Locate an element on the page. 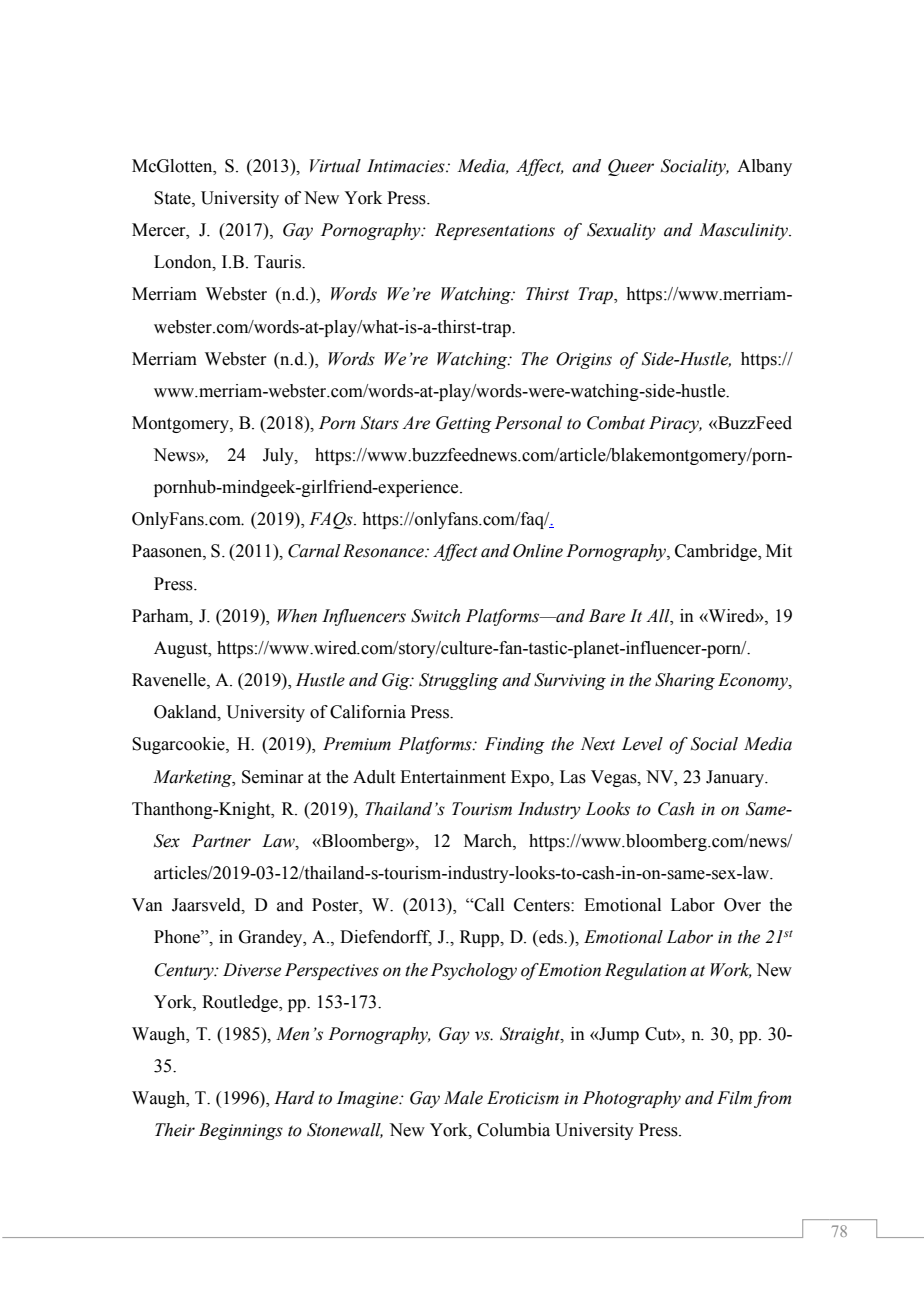  Over is located at coordinates (742, 905).
